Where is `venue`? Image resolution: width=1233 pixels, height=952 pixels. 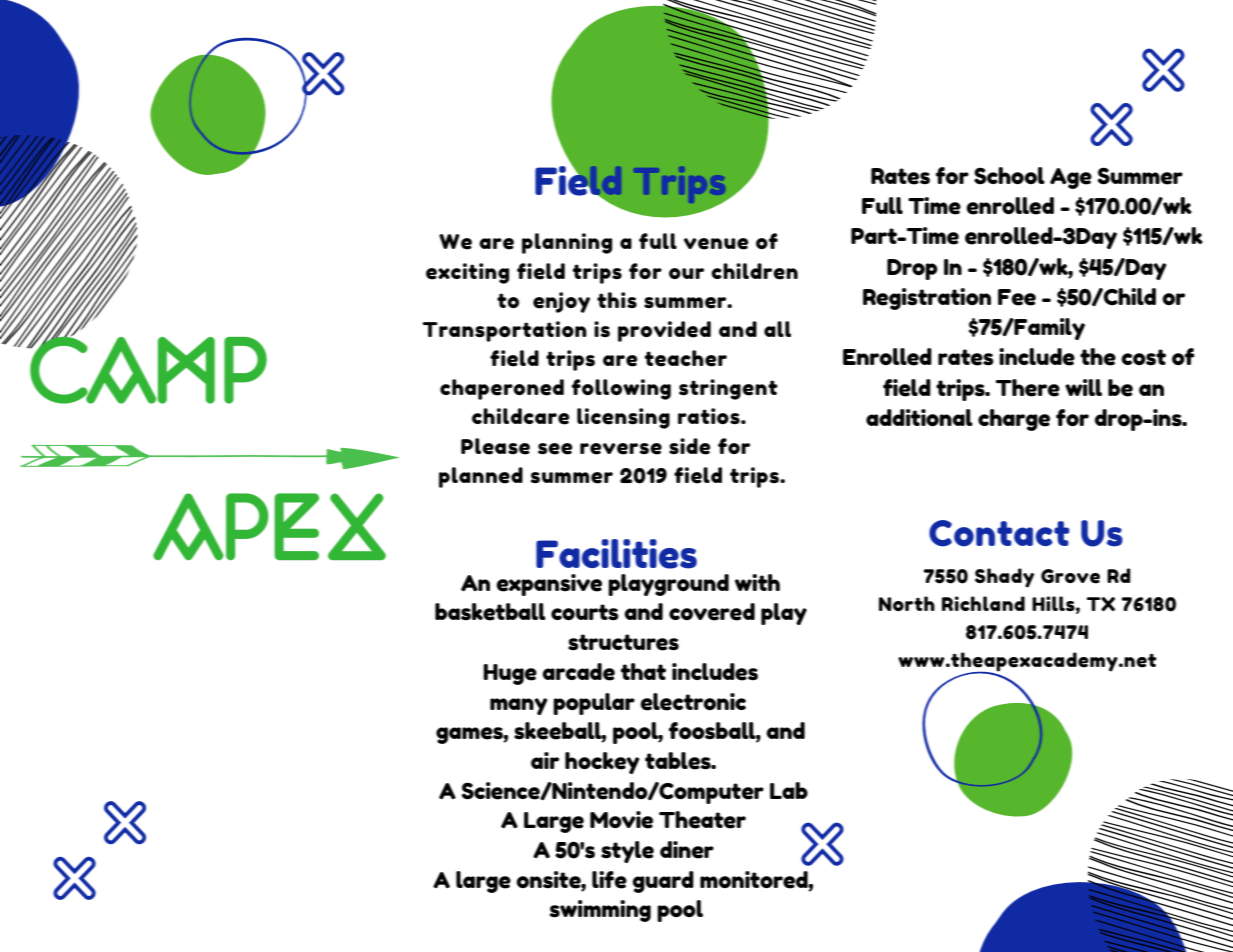
venue is located at coordinates (716, 244).
